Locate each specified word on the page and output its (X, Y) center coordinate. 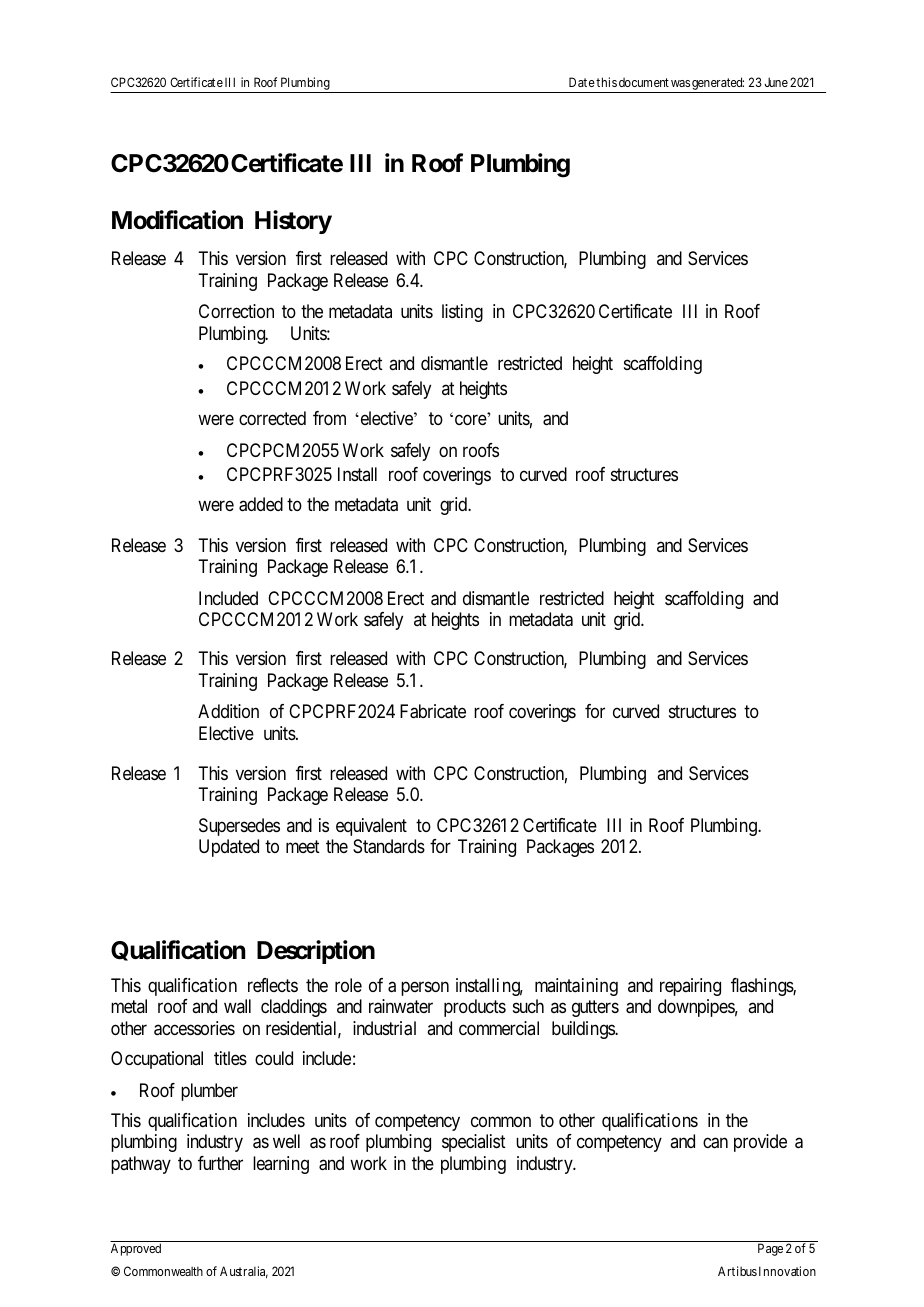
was (680, 83)
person (425, 988)
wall (237, 1006)
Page (770, 1249)
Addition (228, 711)
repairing (690, 987)
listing (462, 313)
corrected (272, 418)
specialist (474, 1143)
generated (717, 85)
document (644, 82)
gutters (595, 1008)
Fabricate (433, 711)
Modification (177, 220)
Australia (244, 1272)
